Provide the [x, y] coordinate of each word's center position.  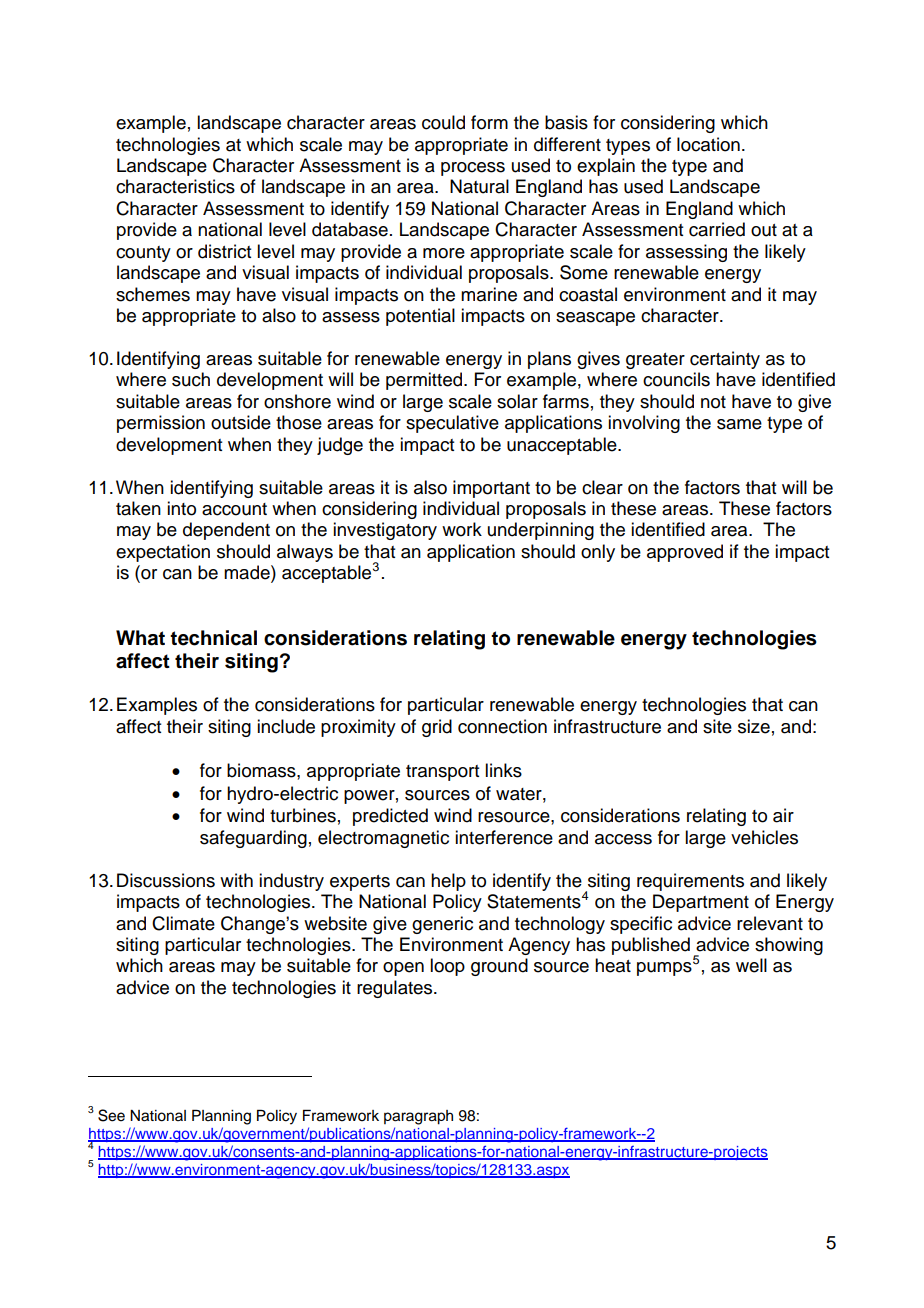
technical [213, 638]
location [708, 144]
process [473, 169]
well [751, 965]
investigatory [385, 531]
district [224, 251]
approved [685, 553]
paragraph [418, 1117]
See [111, 1115]
